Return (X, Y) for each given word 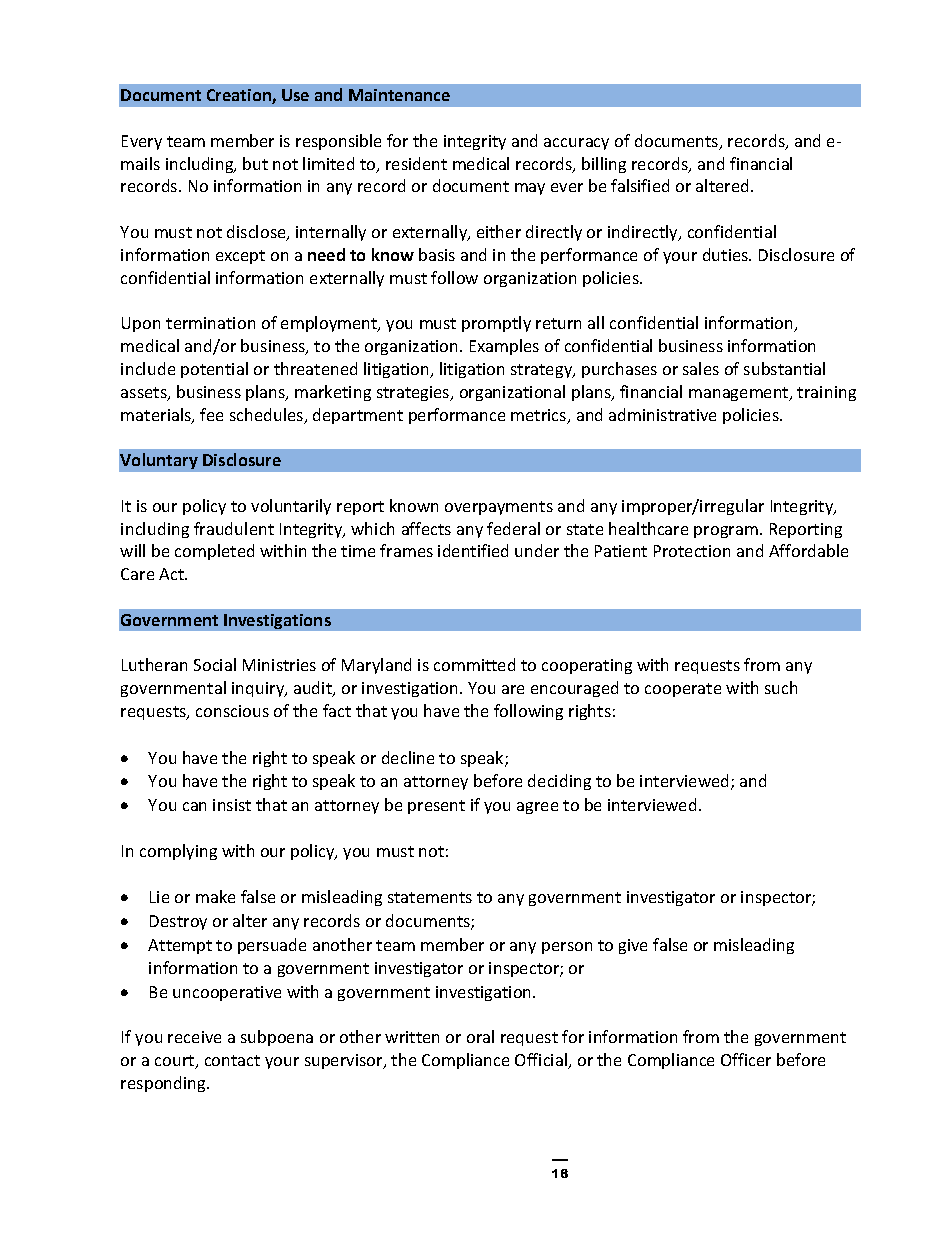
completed (214, 552)
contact (232, 1060)
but (255, 163)
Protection (692, 551)
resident (416, 163)
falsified (640, 185)
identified (473, 550)
